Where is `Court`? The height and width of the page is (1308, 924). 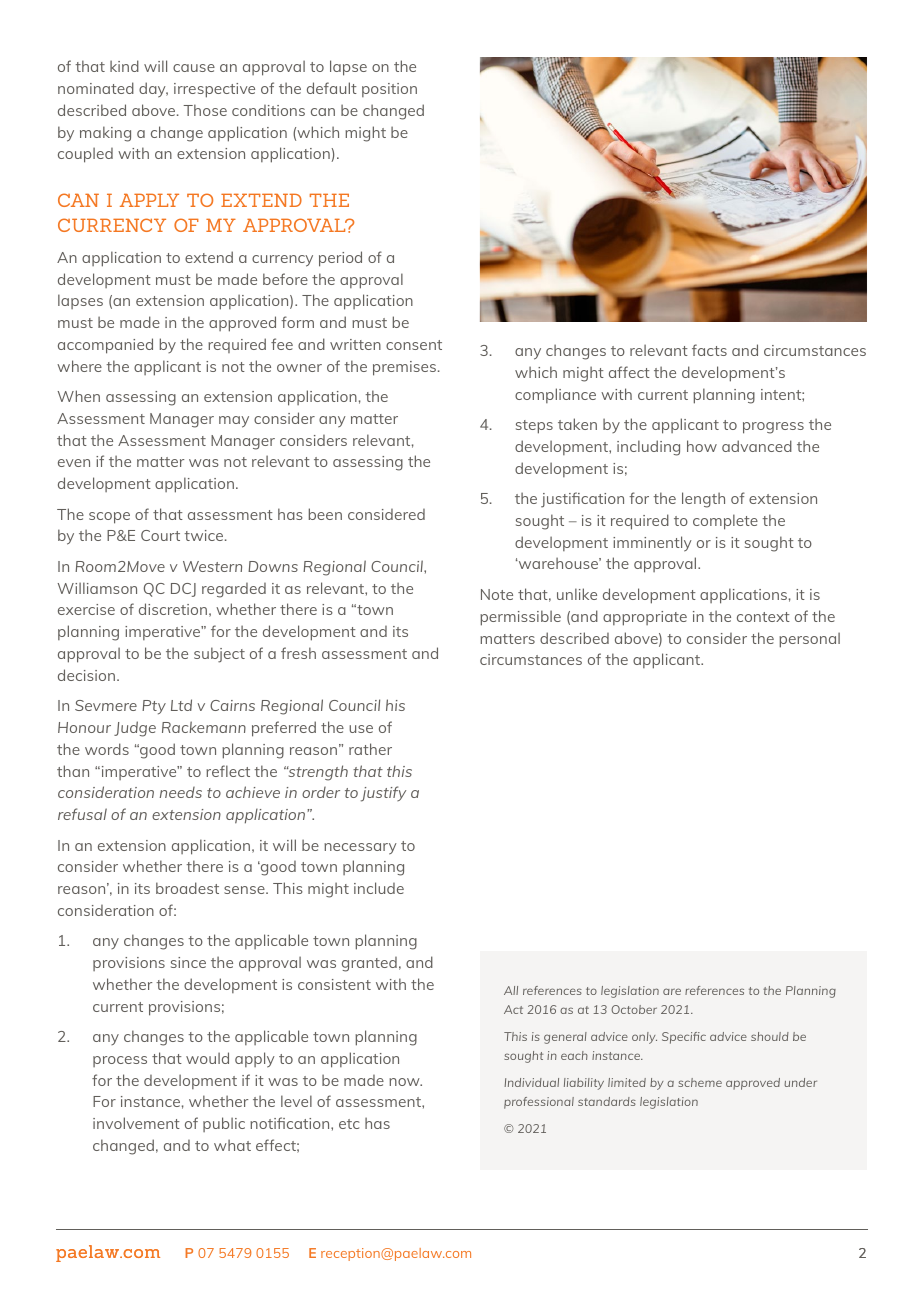
Court is located at coordinates (160, 535).
